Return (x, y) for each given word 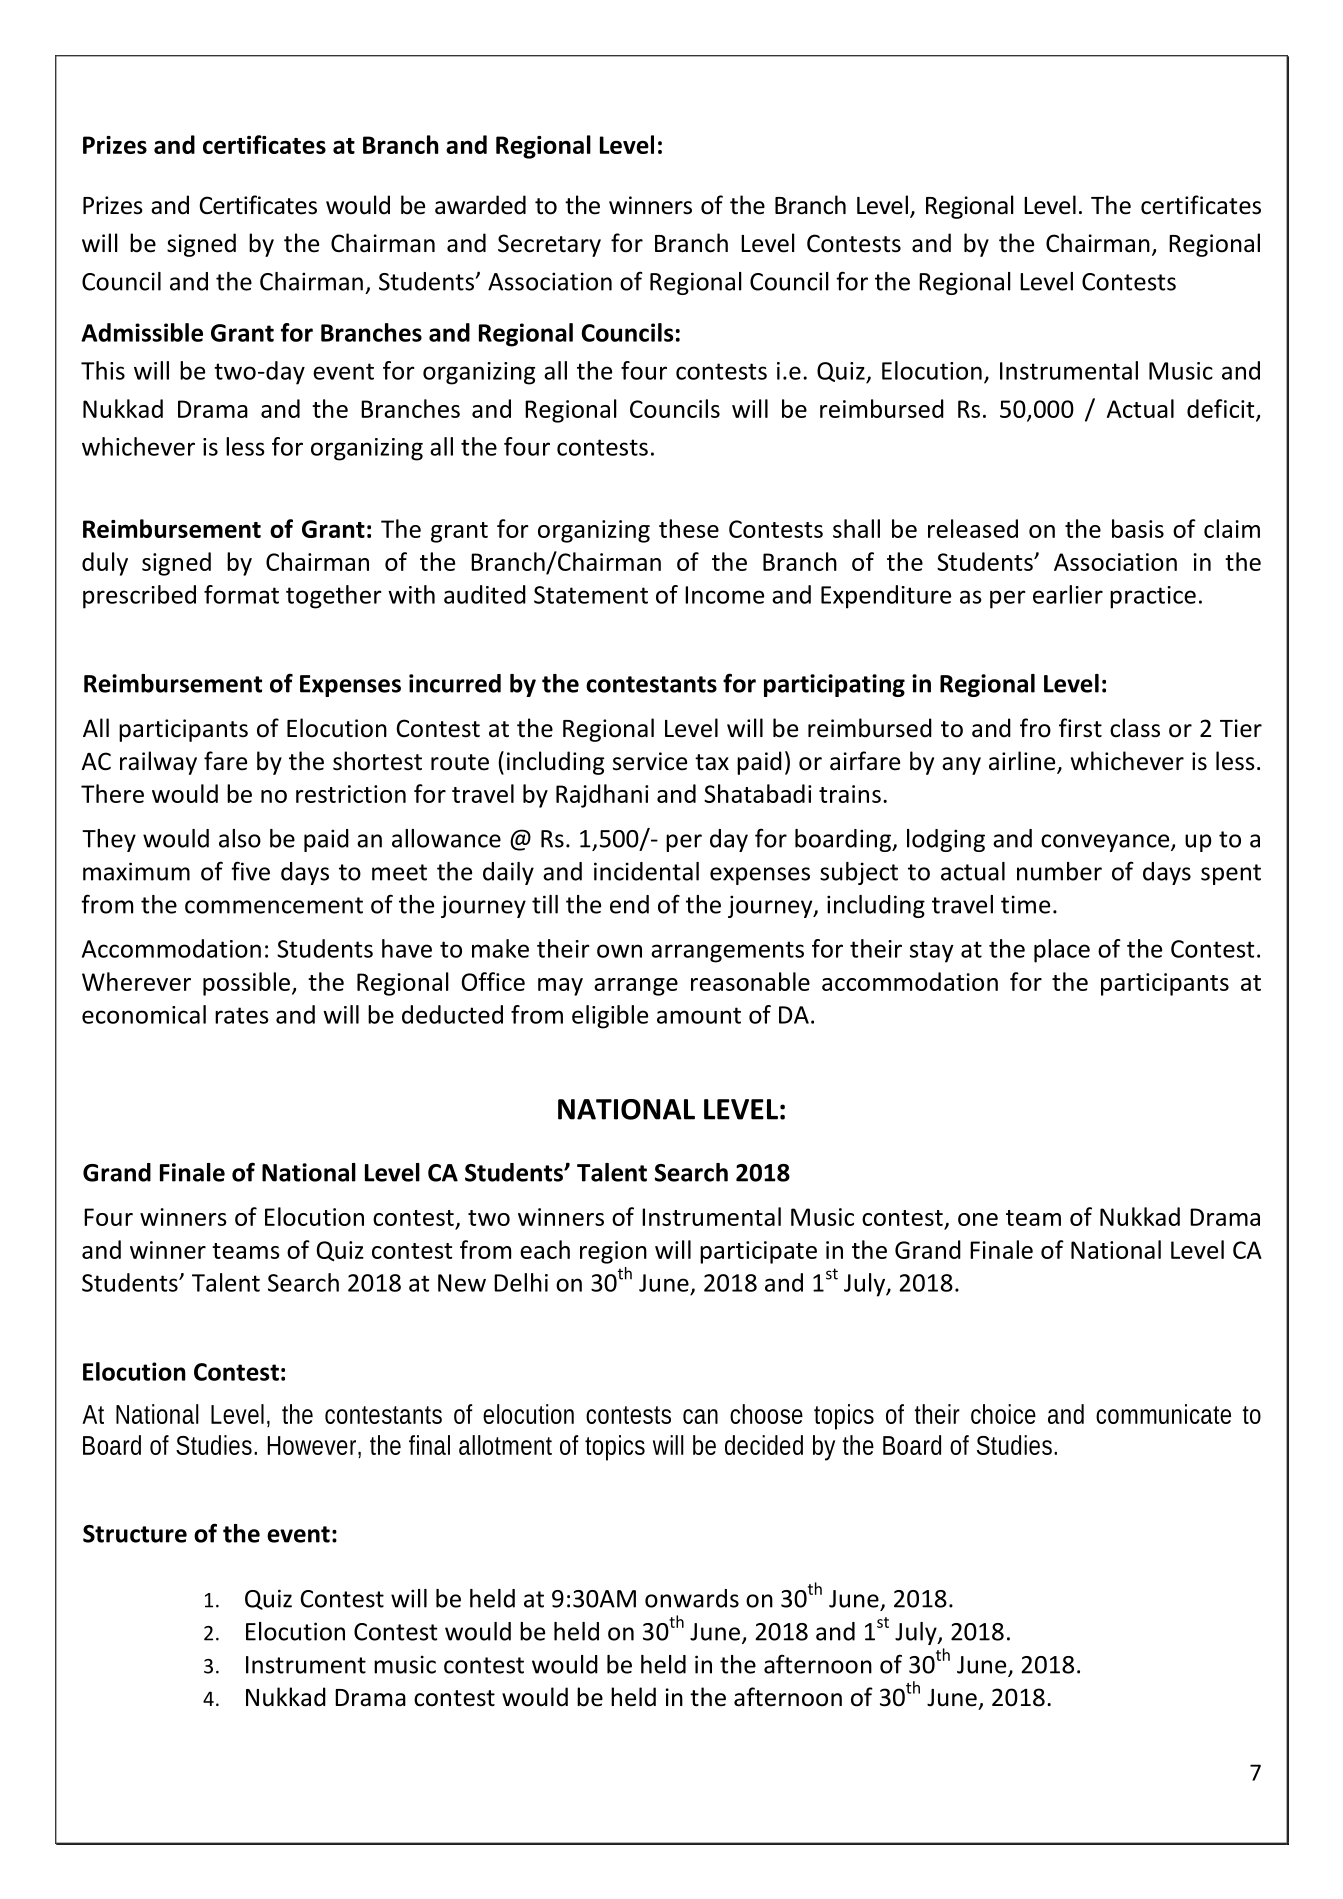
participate (758, 1252)
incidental (646, 871)
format (241, 594)
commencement (274, 905)
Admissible (142, 332)
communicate (1163, 1414)
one (978, 1219)
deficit (1222, 409)
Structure (135, 1534)
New (462, 1283)
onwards (692, 1598)
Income (724, 595)
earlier (1068, 594)
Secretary (549, 245)
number (1059, 871)
